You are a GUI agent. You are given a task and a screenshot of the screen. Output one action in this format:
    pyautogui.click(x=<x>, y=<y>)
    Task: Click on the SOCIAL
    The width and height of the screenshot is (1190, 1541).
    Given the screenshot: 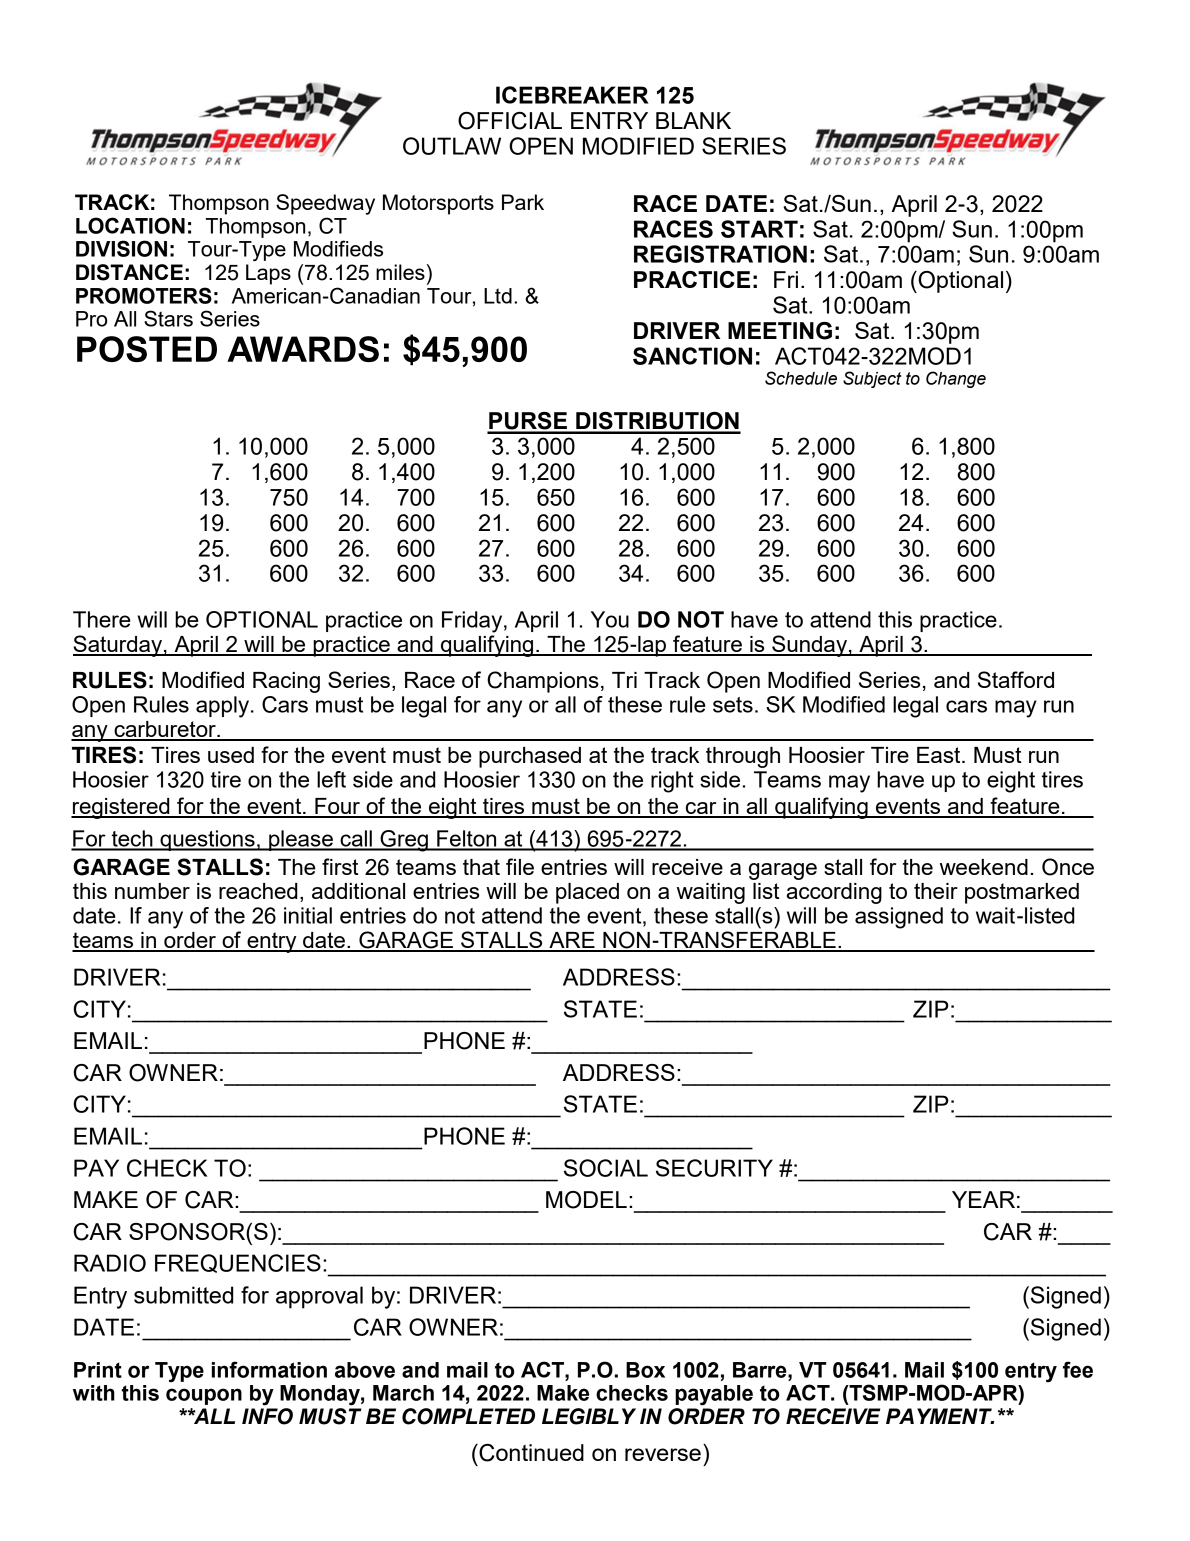 What is the action you would take?
    pyautogui.click(x=606, y=1168)
